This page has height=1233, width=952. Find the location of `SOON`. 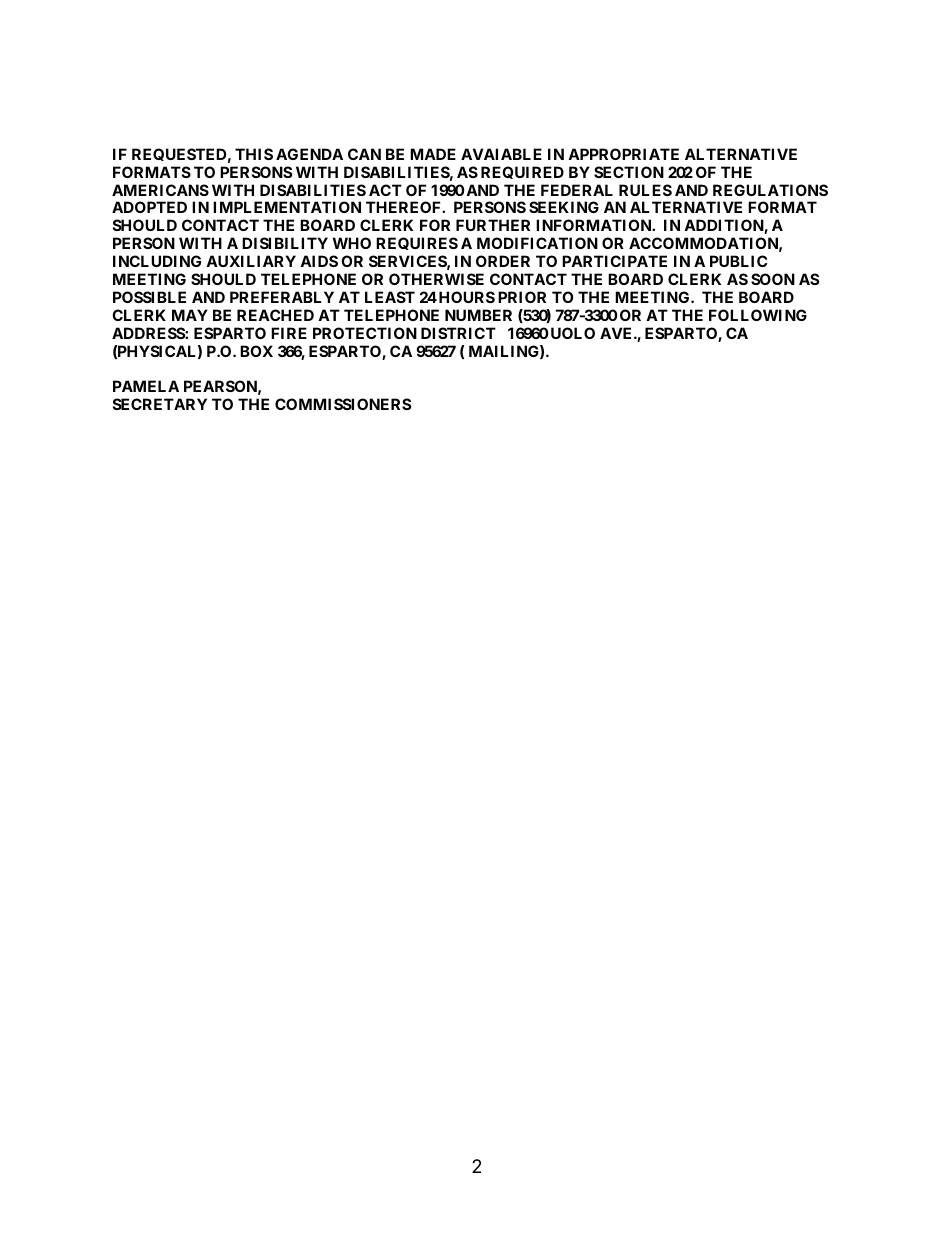

SOON is located at coordinates (773, 279).
